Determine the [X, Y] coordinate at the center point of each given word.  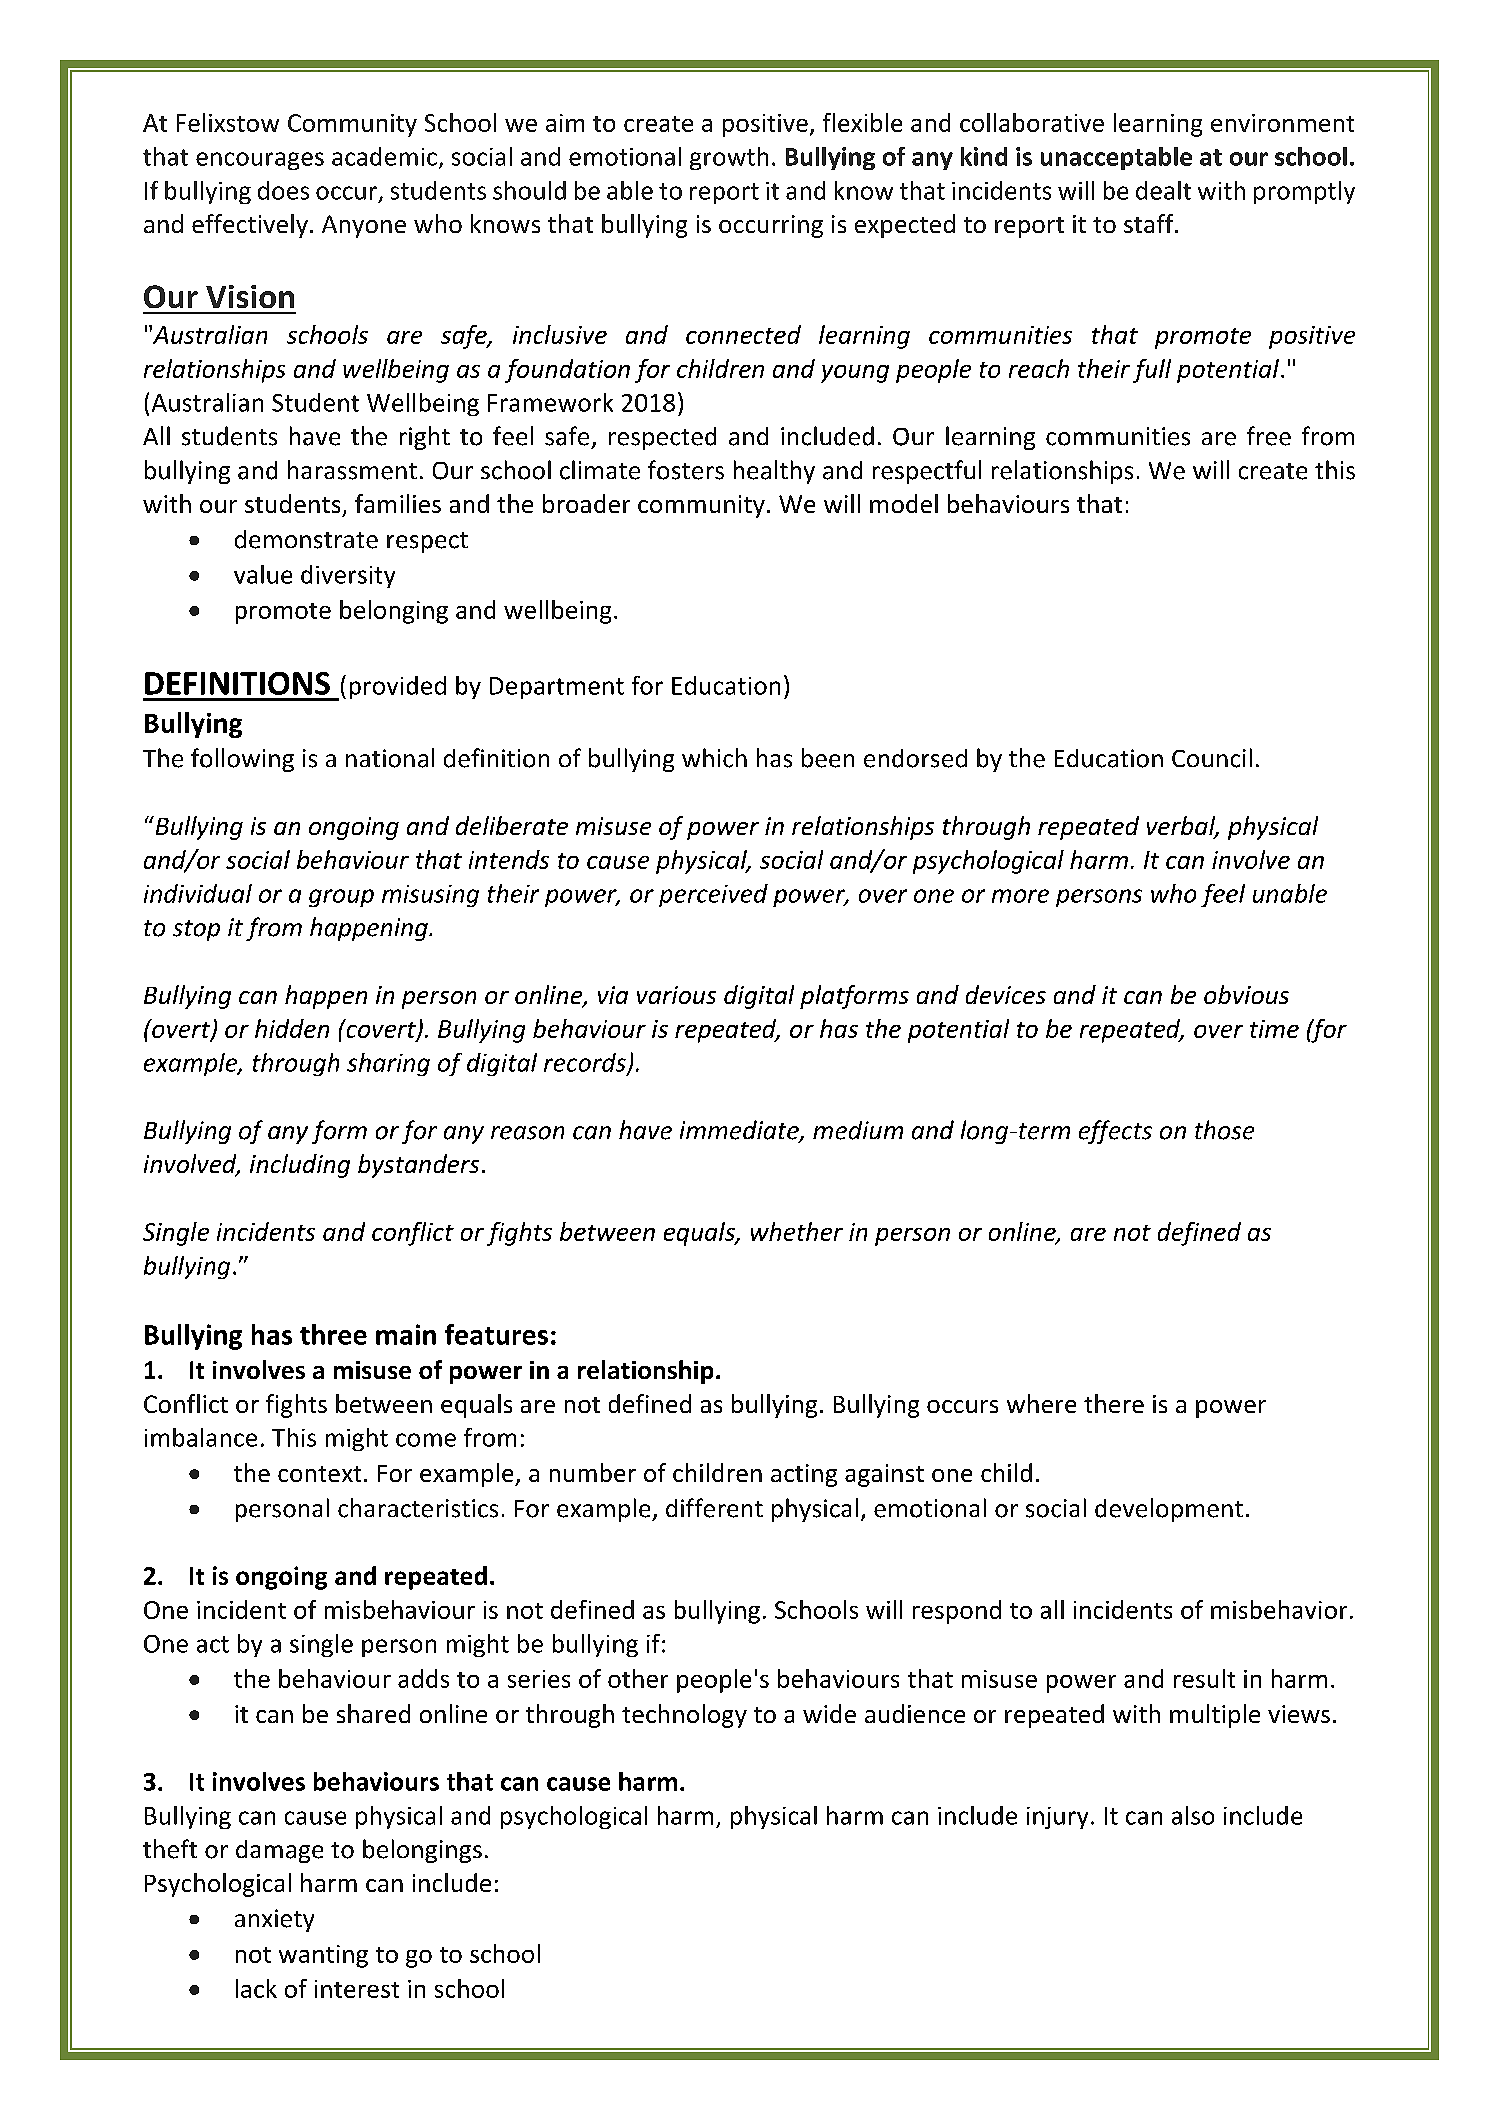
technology [684, 1716]
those [1224, 1130]
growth [729, 158]
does [283, 190]
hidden [292, 1028]
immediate [740, 1131]
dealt [1163, 190]
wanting [323, 1956]
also [1193, 1815]
